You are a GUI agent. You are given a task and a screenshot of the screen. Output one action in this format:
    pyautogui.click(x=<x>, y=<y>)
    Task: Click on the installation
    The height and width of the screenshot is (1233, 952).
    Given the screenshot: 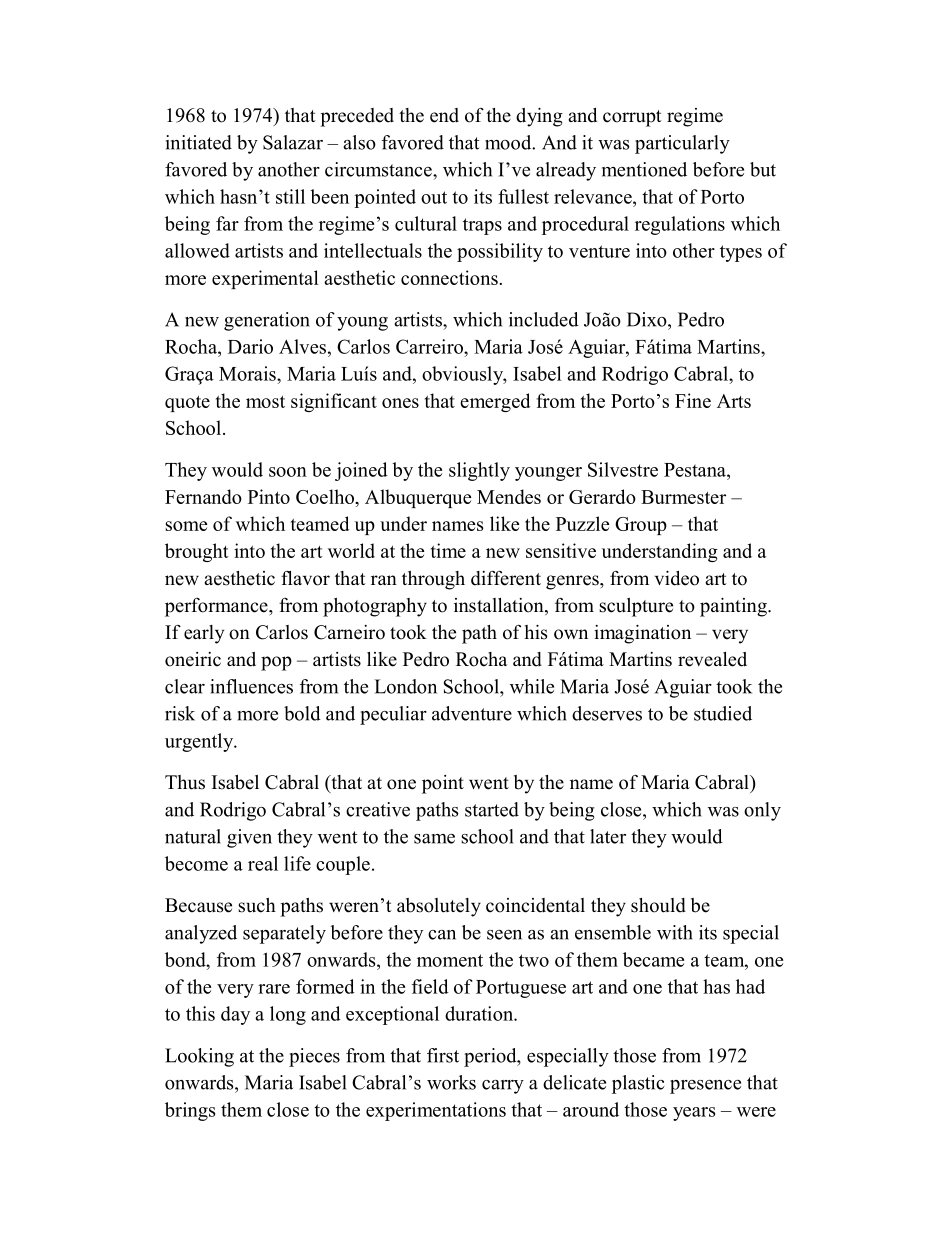 What is the action you would take?
    pyautogui.click(x=500, y=606)
